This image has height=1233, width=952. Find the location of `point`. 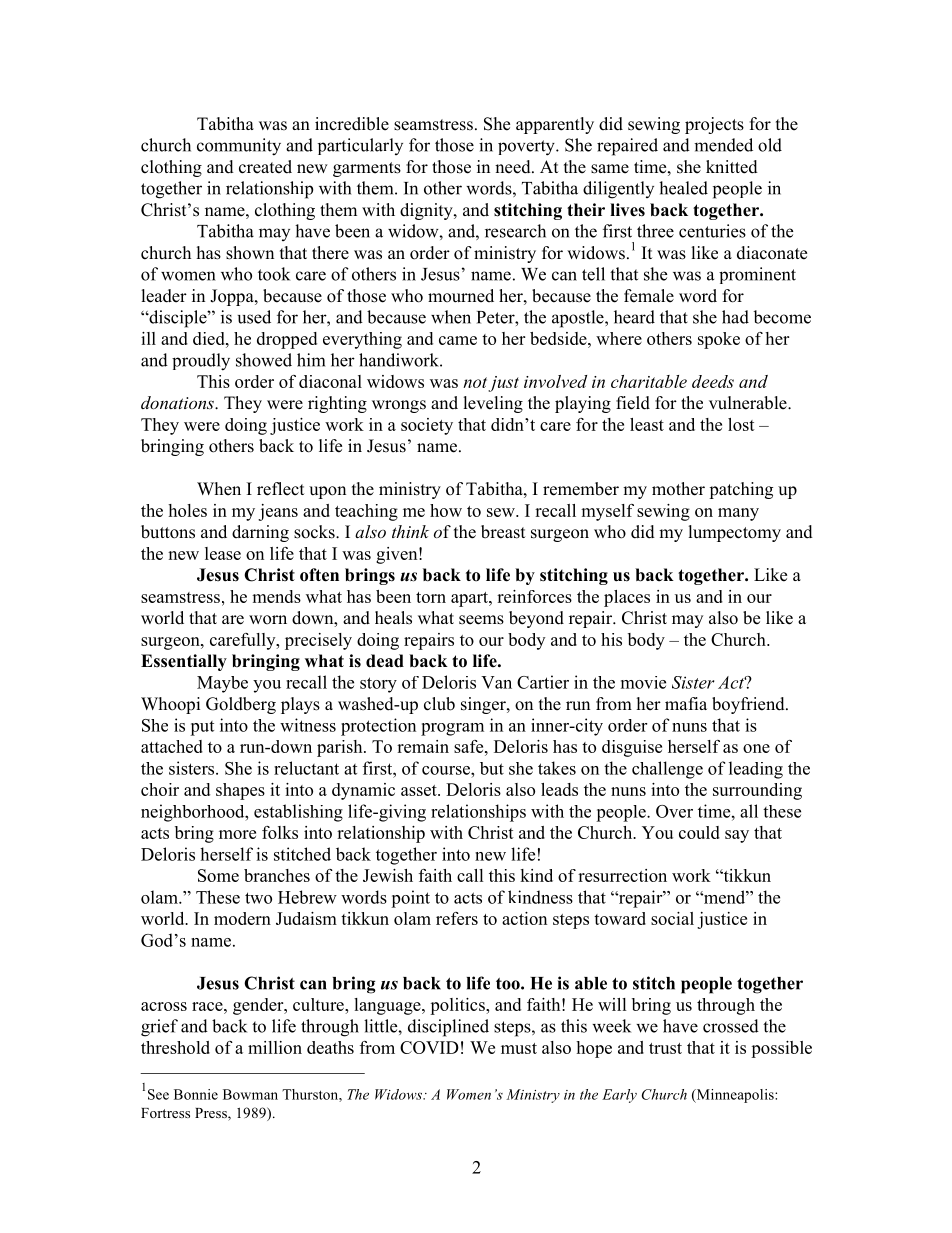

point is located at coordinates (410, 899).
